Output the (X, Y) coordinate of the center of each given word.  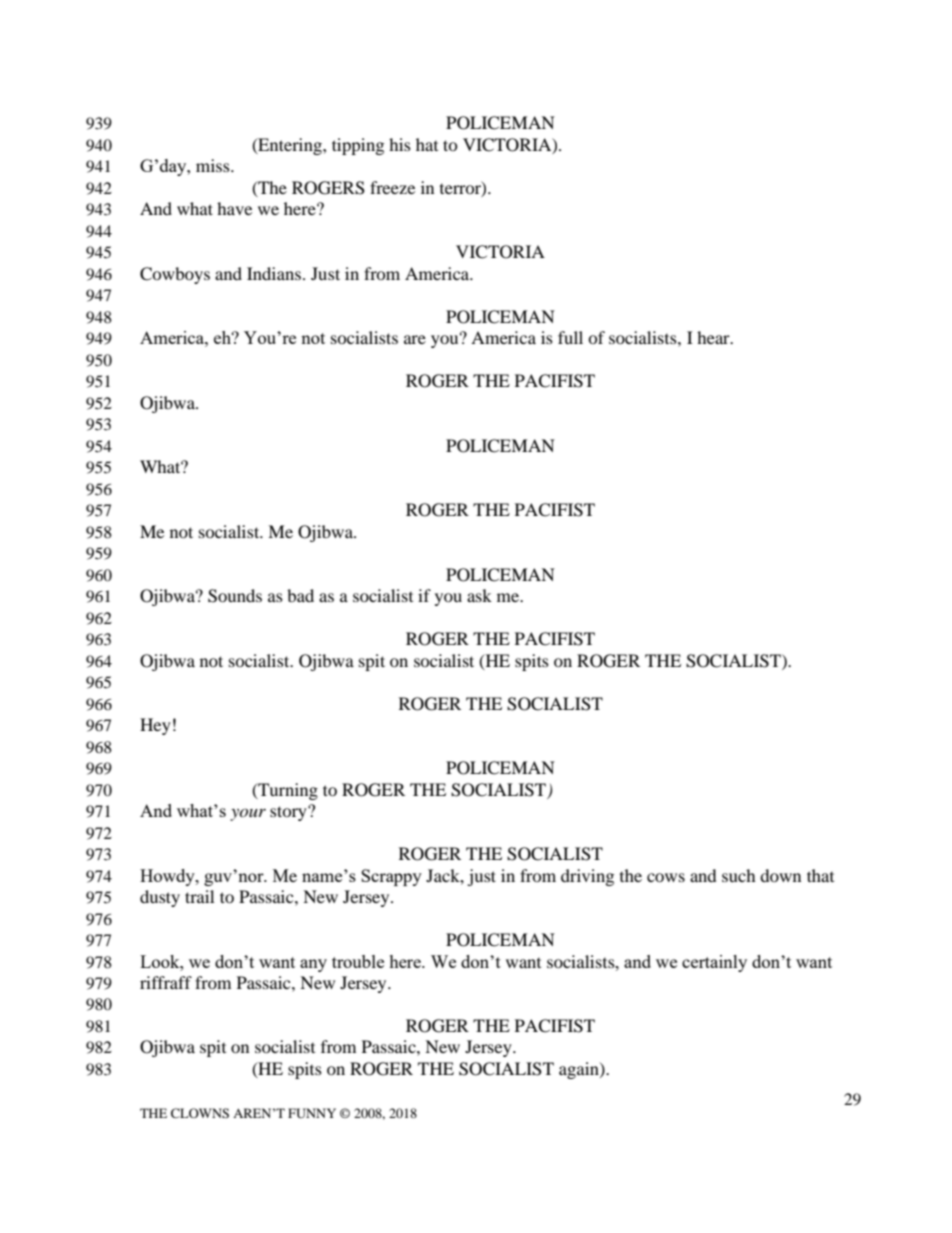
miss (214, 165)
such (739, 875)
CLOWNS (200, 1113)
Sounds (235, 596)
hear (714, 337)
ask (479, 595)
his (400, 144)
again (580, 1070)
